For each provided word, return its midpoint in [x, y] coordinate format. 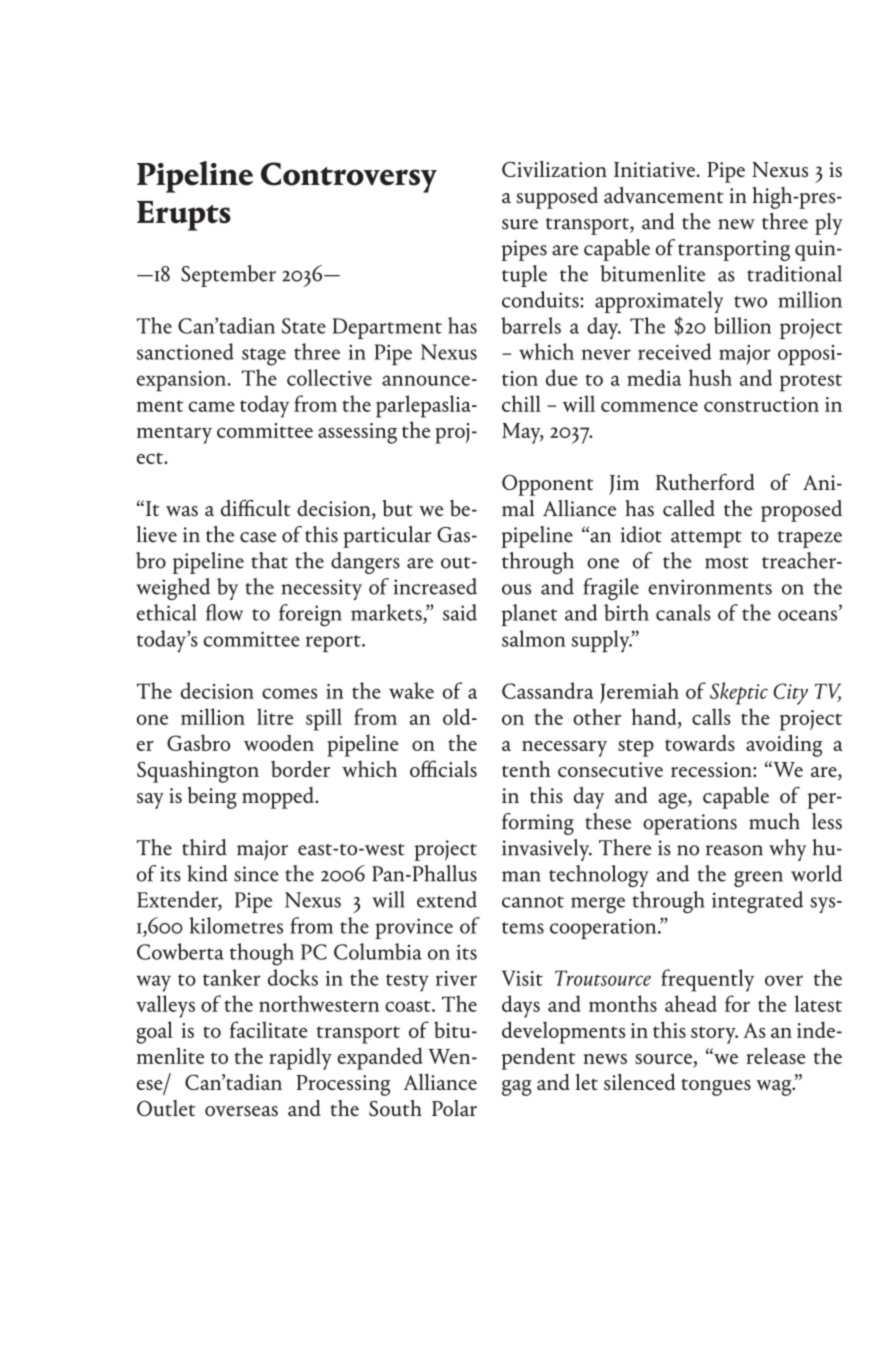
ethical [167, 612]
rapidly [300, 1058]
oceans [809, 615]
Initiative [656, 169]
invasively [547, 850]
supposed [557, 198]
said [460, 612]
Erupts [184, 216]
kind [207, 873]
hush [710, 377]
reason [734, 850]
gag [517, 1088]
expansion [183, 381]
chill [521, 403]
